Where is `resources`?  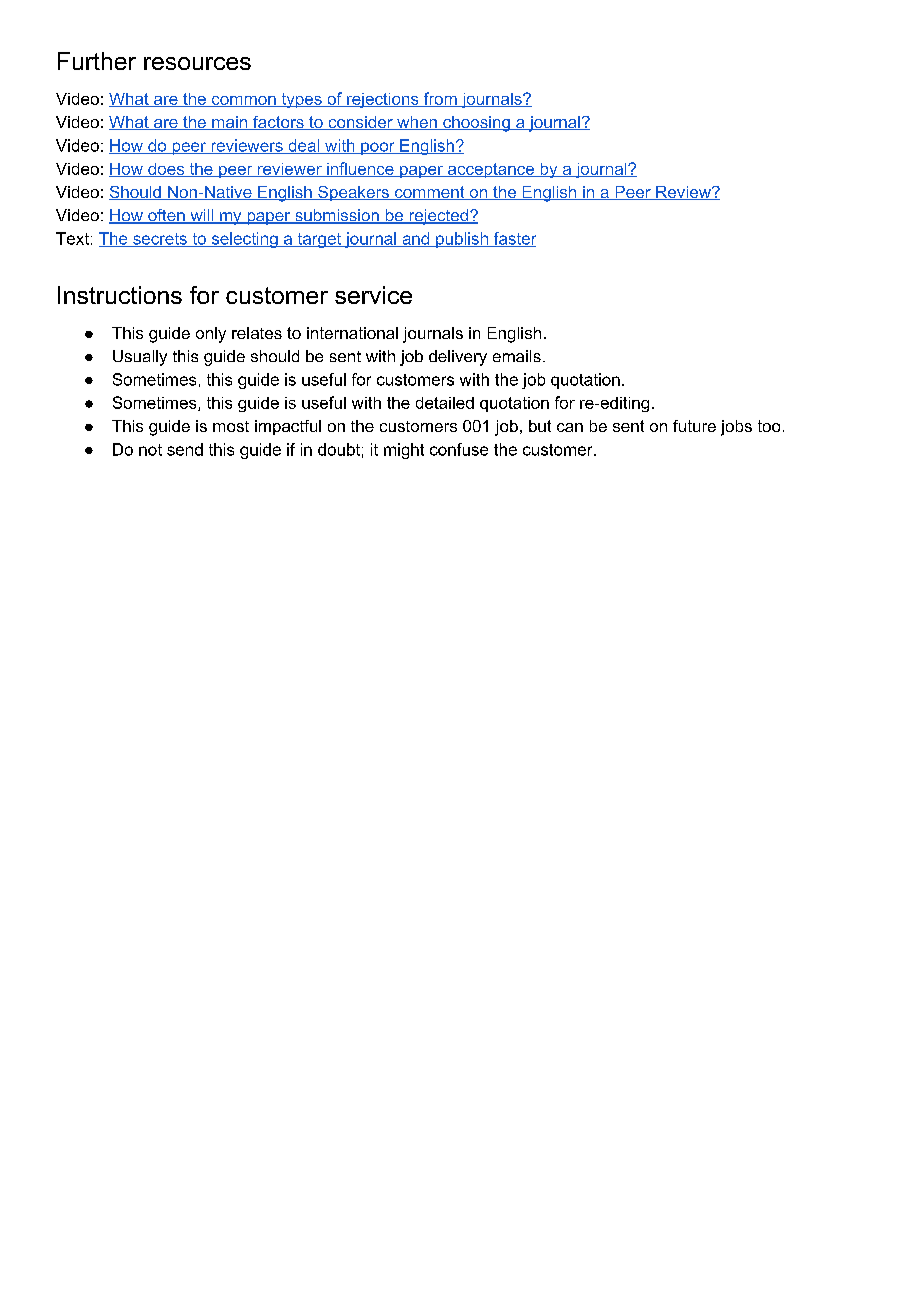
resources is located at coordinates (197, 63).
